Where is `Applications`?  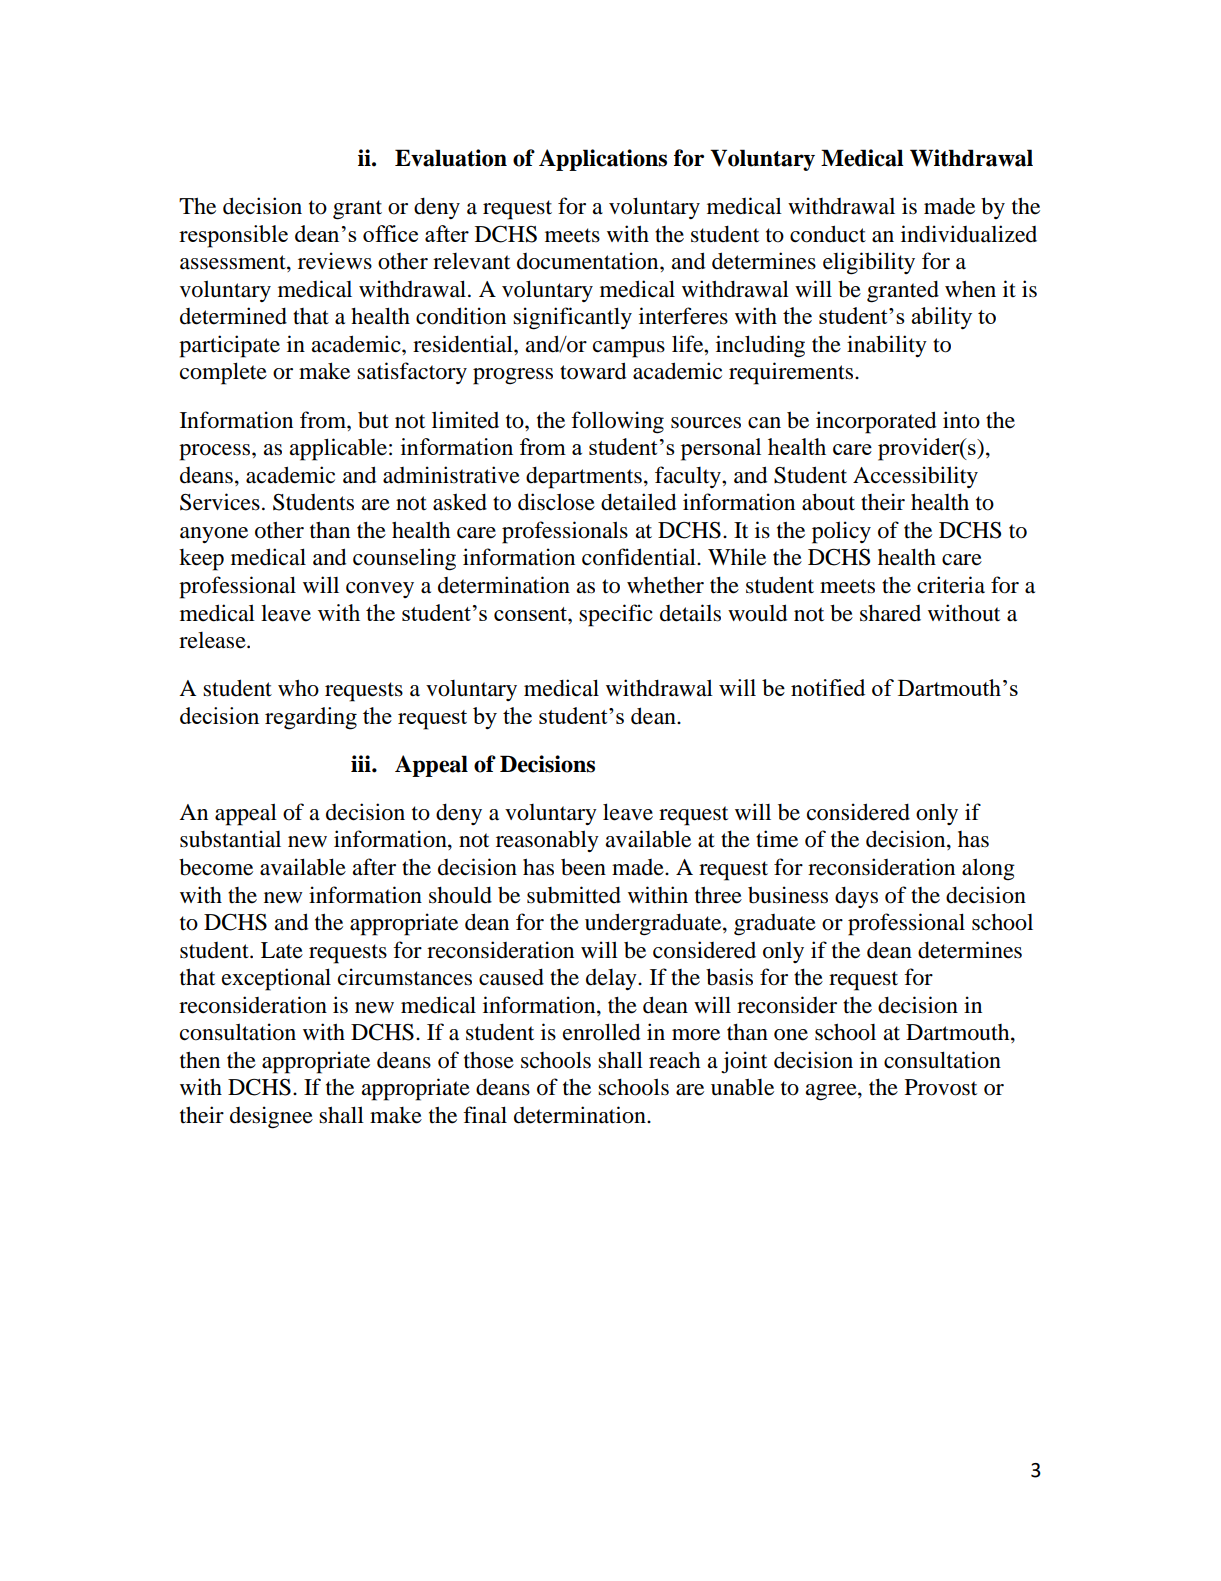 Applications is located at coordinates (603, 160).
